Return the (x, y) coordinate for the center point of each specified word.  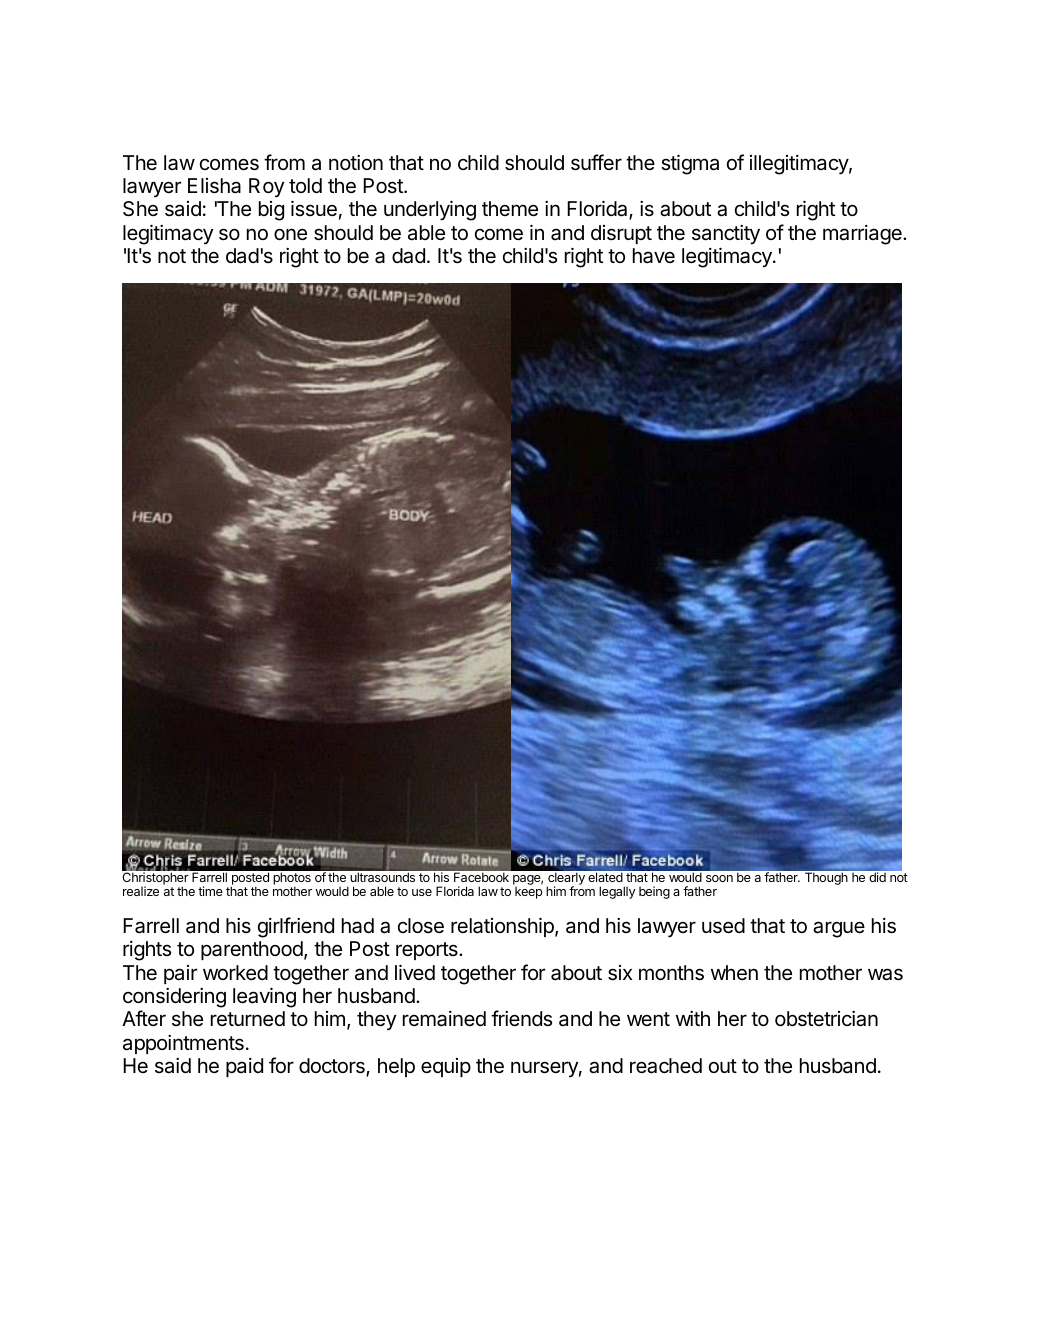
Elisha (214, 186)
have (654, 256)
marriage (863, 235)
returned (248, 1019)
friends (521, 1018)
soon (719, 878)
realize (141, 891)
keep (528, 892)
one (290, 234)
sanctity (726, 235)
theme (510, 209)
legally (617, 892)
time (210, 891)
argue (839, 929)
